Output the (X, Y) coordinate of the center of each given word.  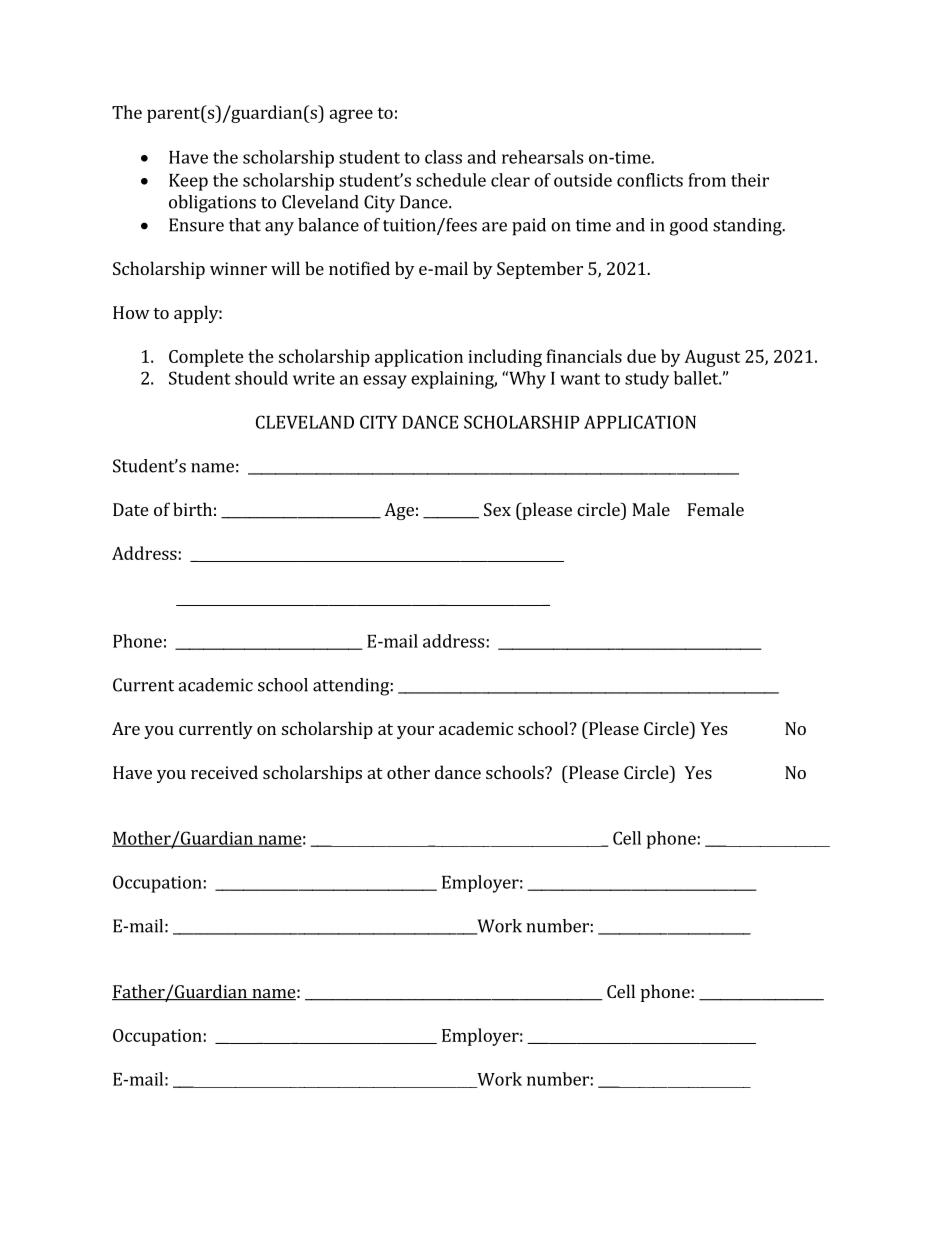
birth (192, 509)
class (443, 157)
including (505, 358)
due (641, 356)
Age (399, 511)
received (224, 772)
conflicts (650, 180)
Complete (206, 358)
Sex (497, 509)
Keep (188, 182)
